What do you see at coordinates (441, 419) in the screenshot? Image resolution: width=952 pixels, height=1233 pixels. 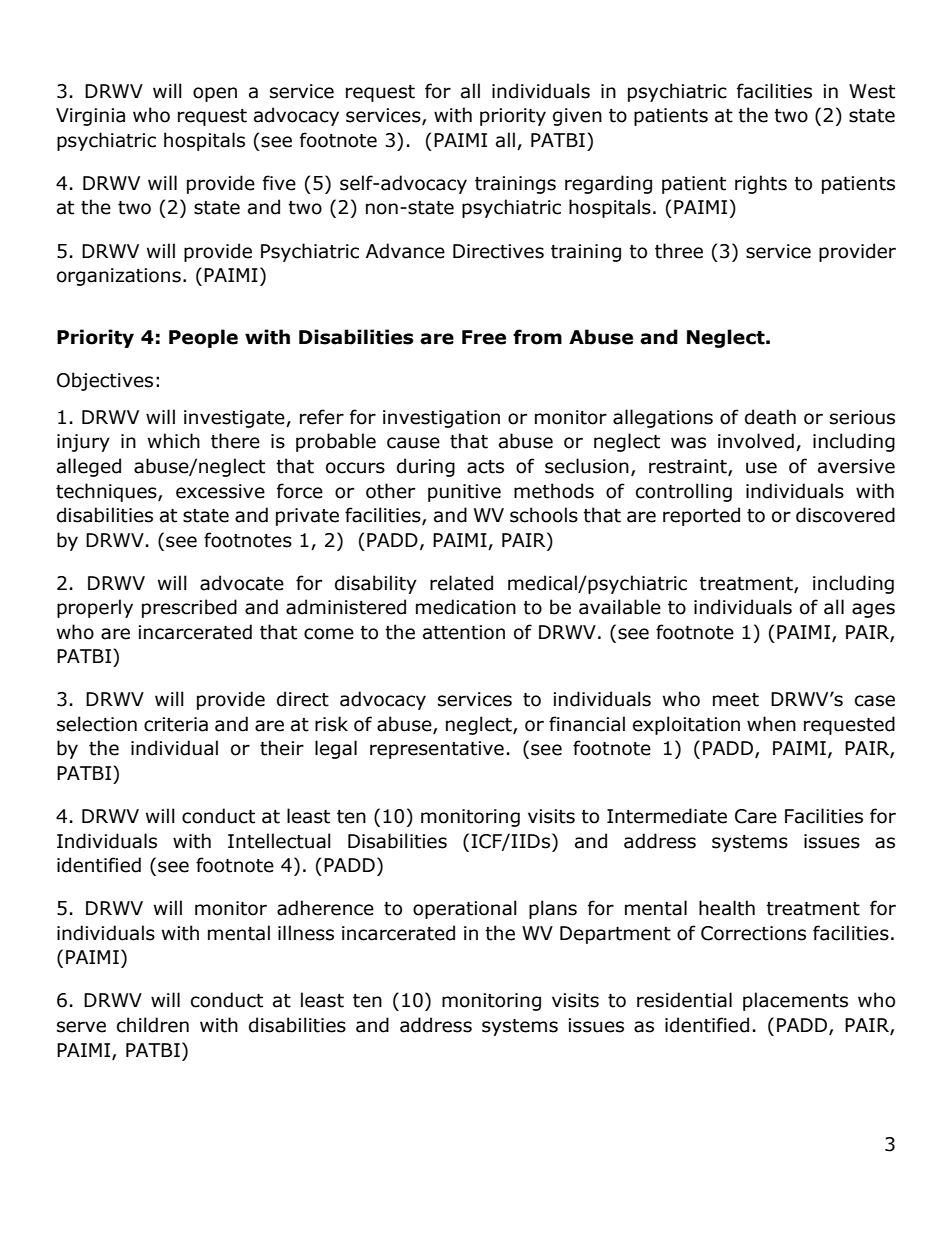 I see `investigation` at bounding box center [441, 419].
